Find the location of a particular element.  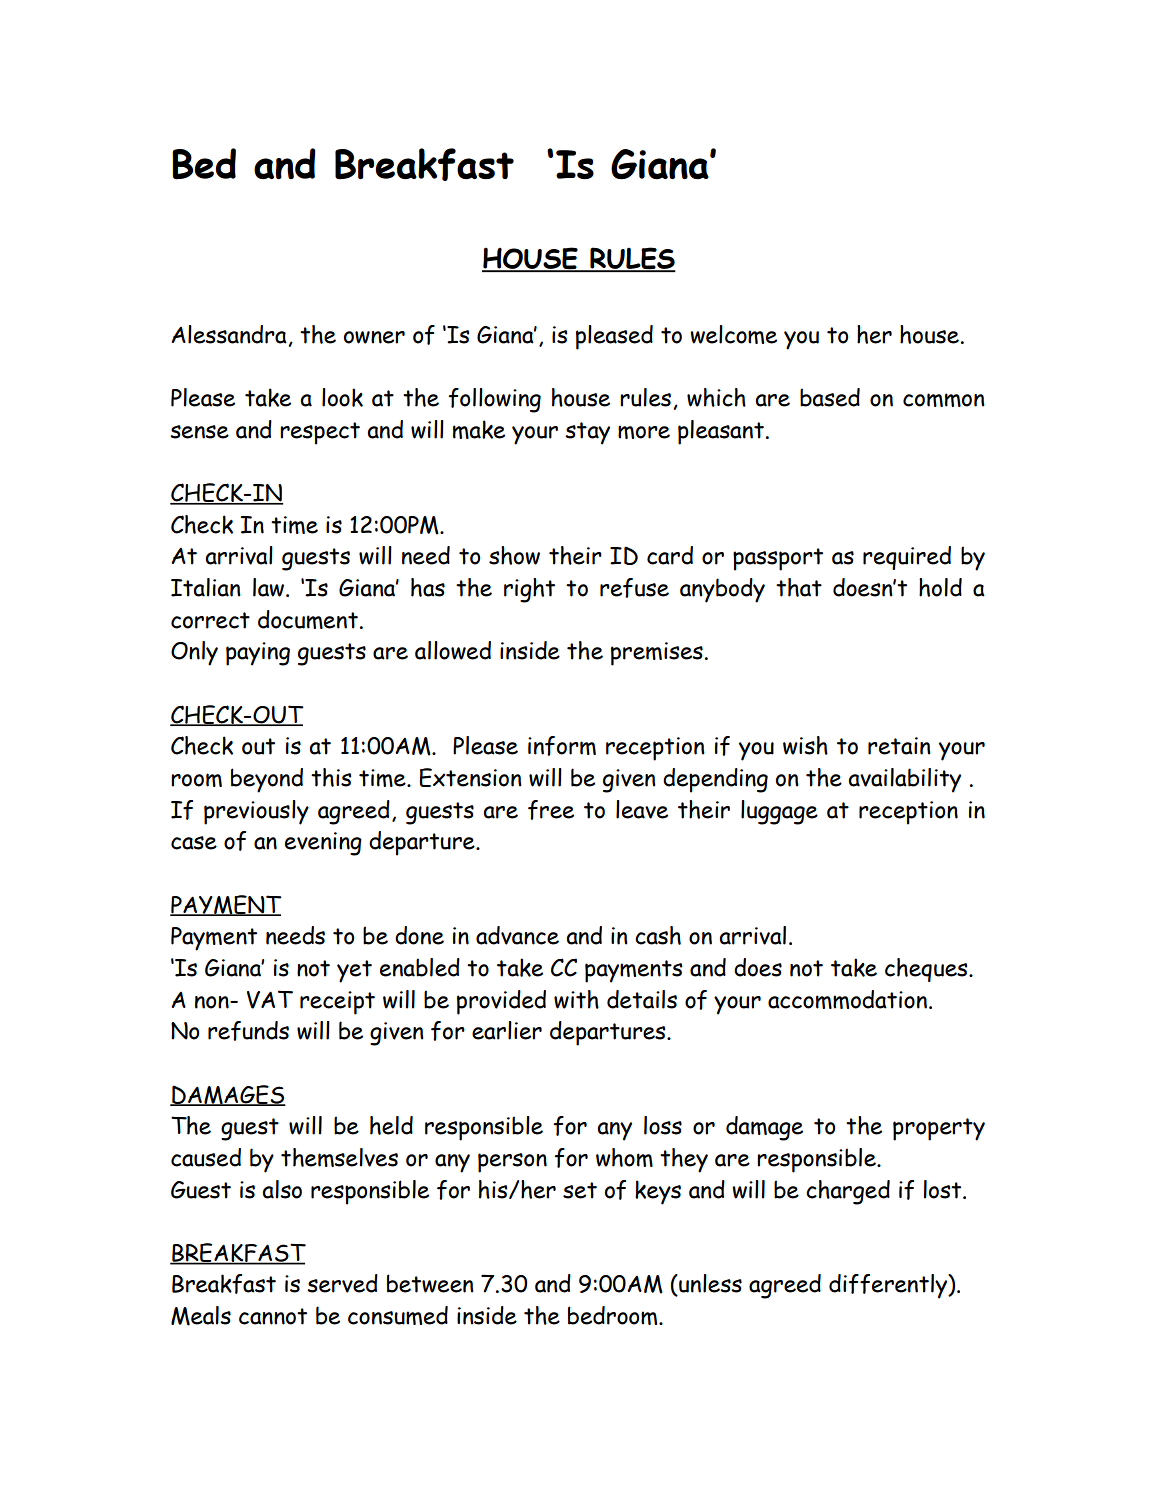

themselves is located at coordinates (339, 1157).
